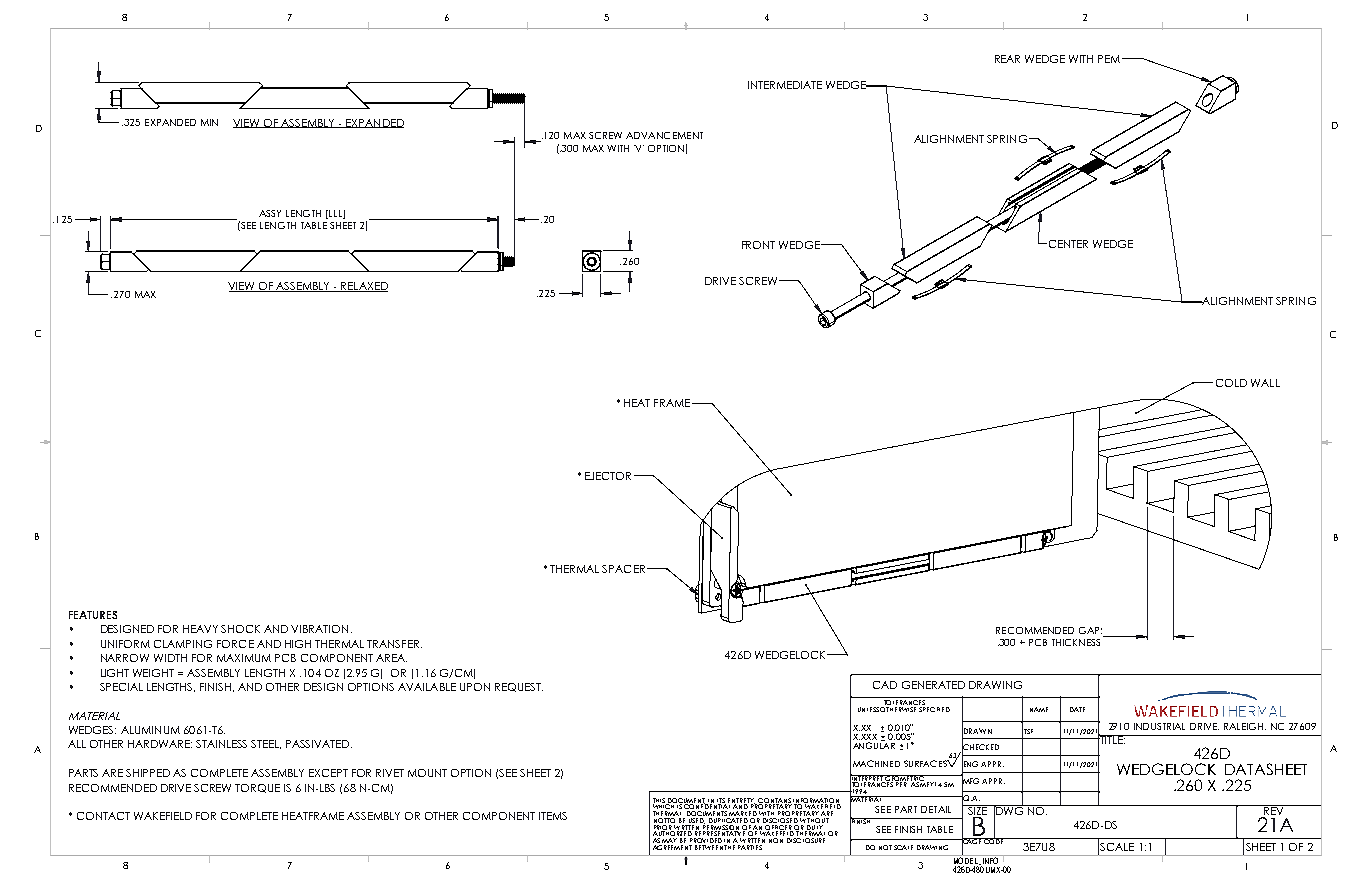  Describe the element at coordinates (623, 569) in the screenshot. I see `SPACER` at that location.
